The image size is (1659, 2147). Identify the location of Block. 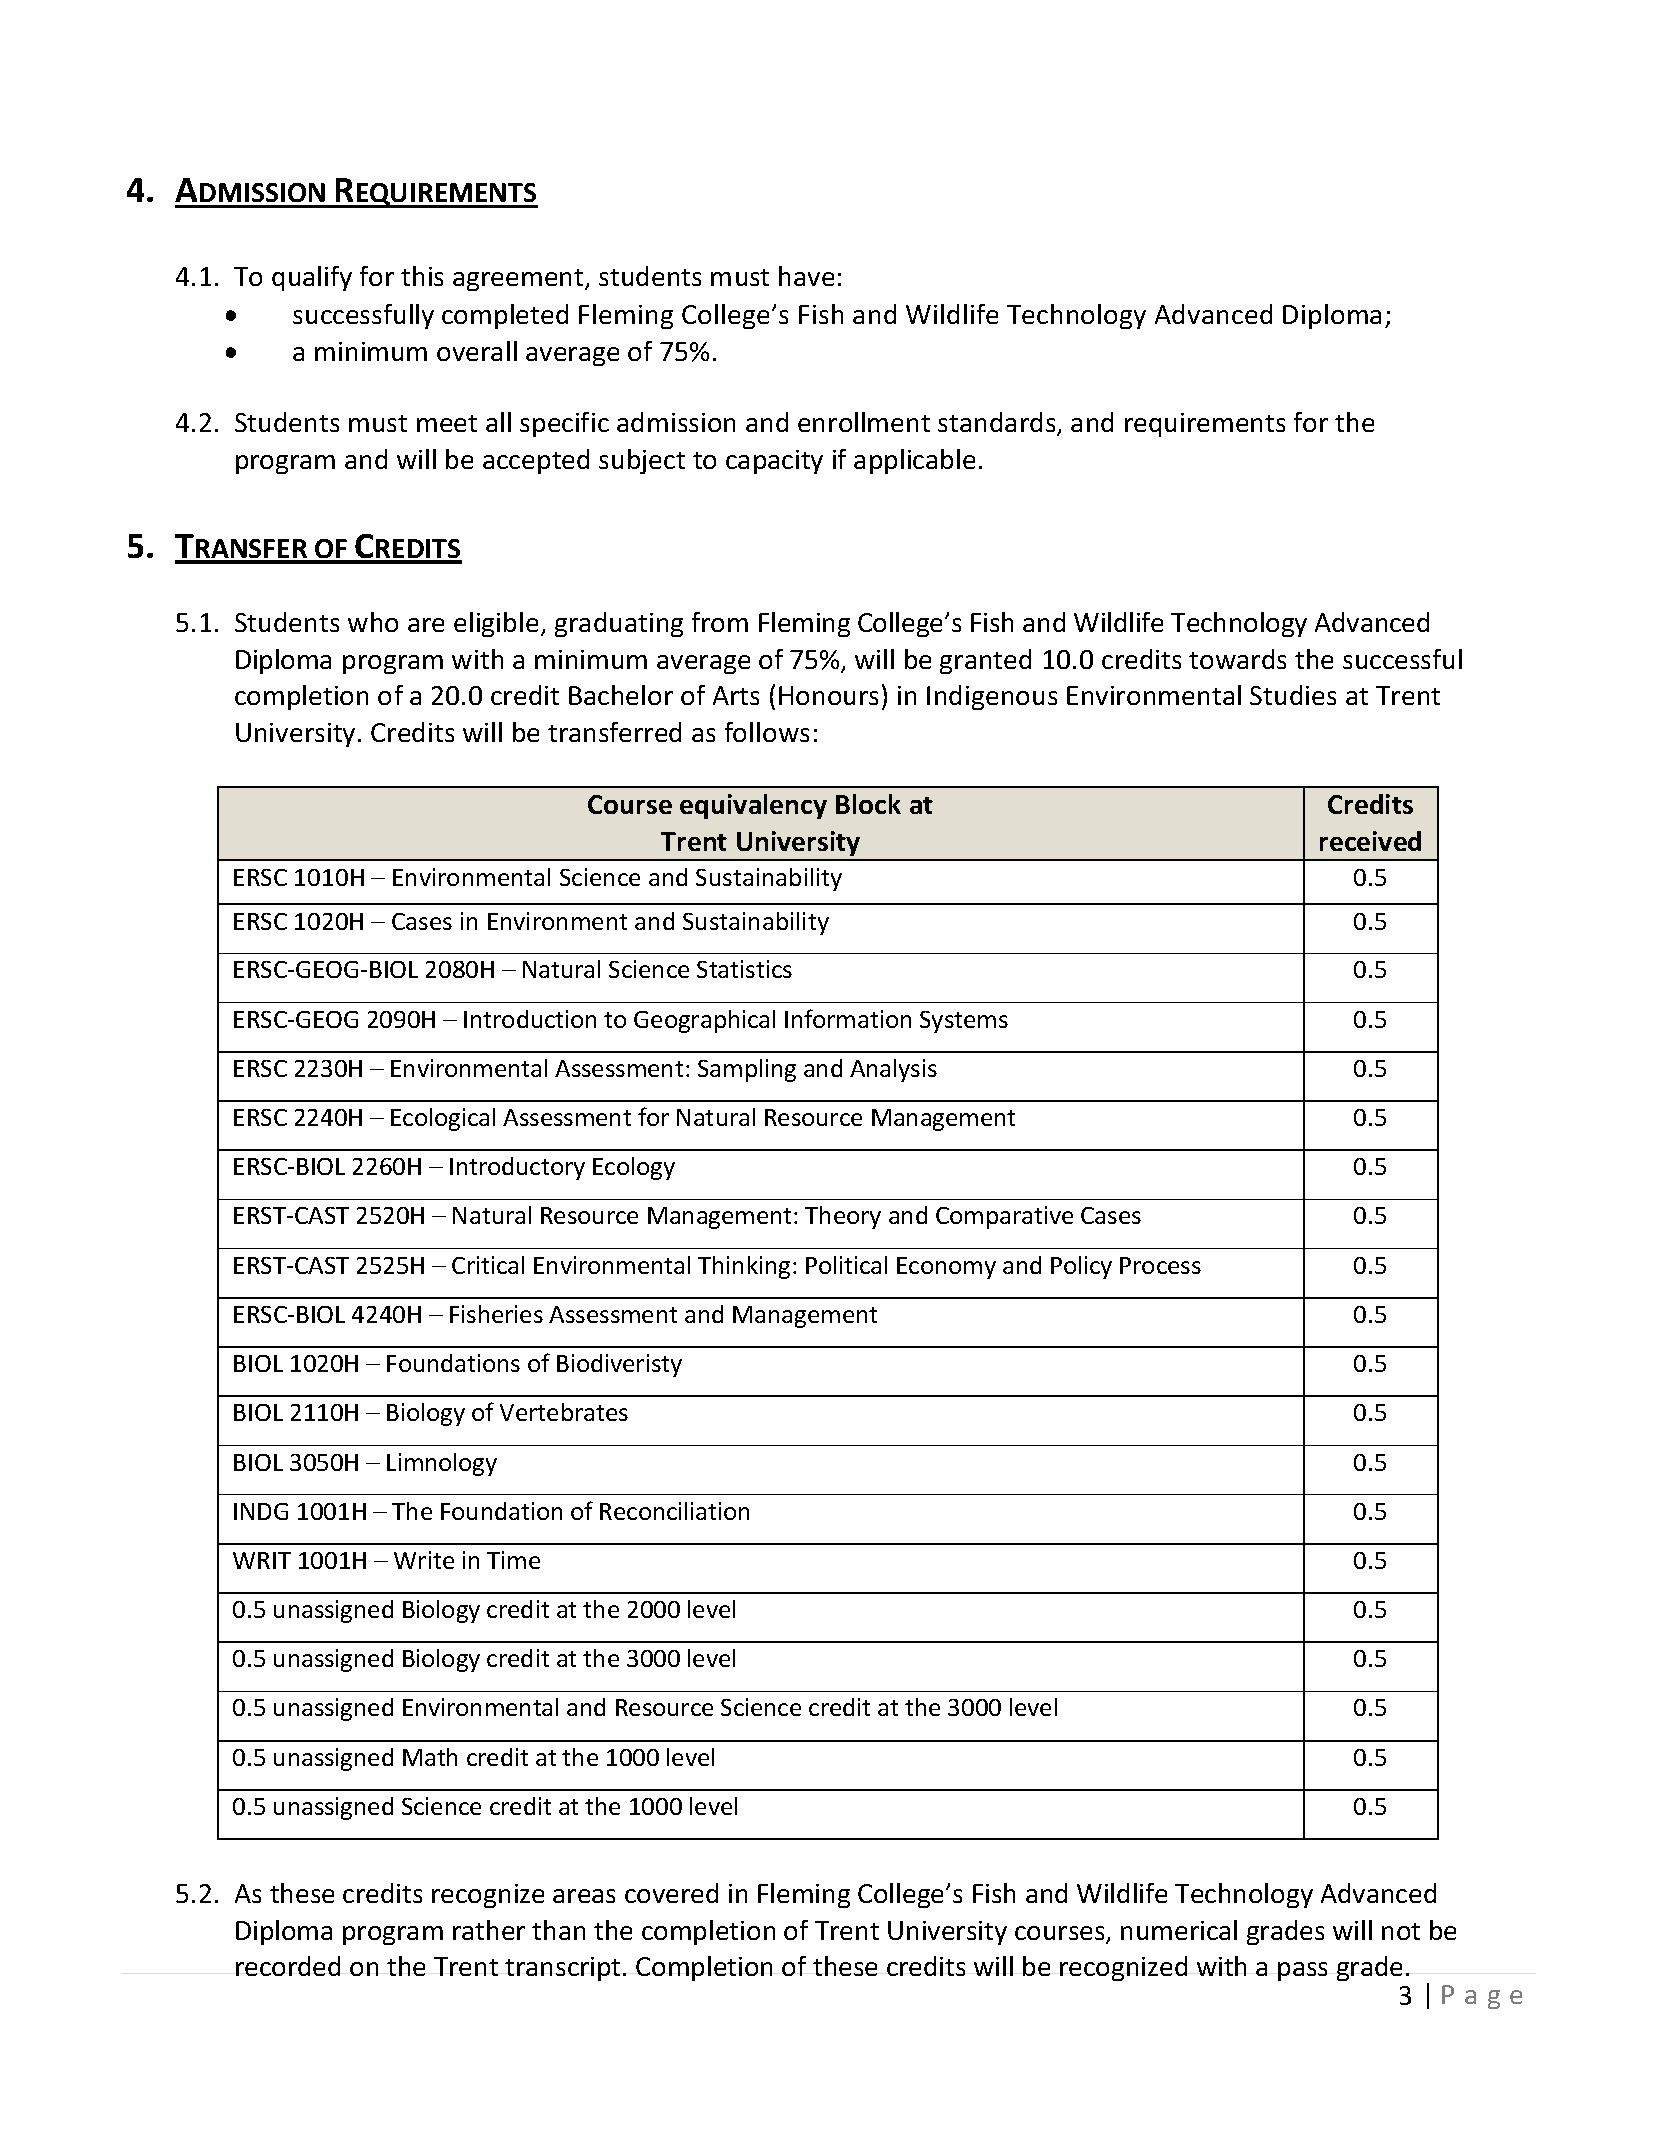
(868, 804).
